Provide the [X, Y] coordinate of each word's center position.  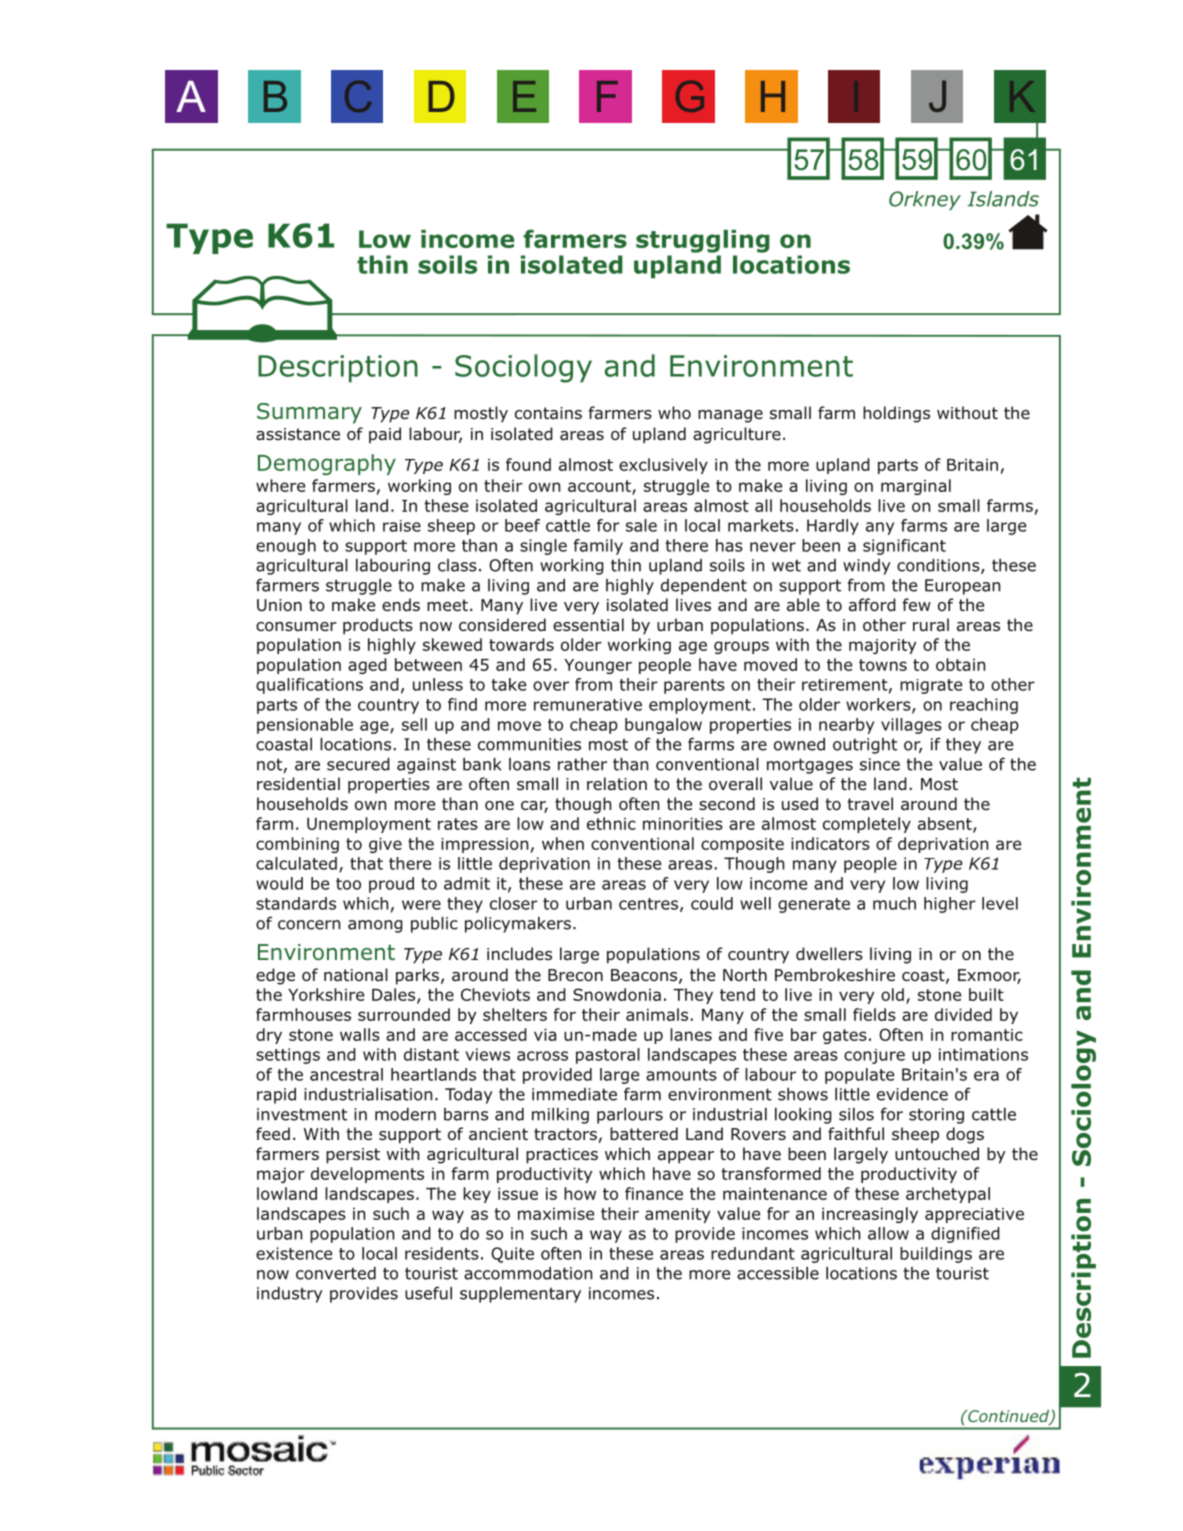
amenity [677, 1215]
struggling [703, 241]
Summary [309, 413]
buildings [936, 1255]
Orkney [925, 201]
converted [336, 1273]
